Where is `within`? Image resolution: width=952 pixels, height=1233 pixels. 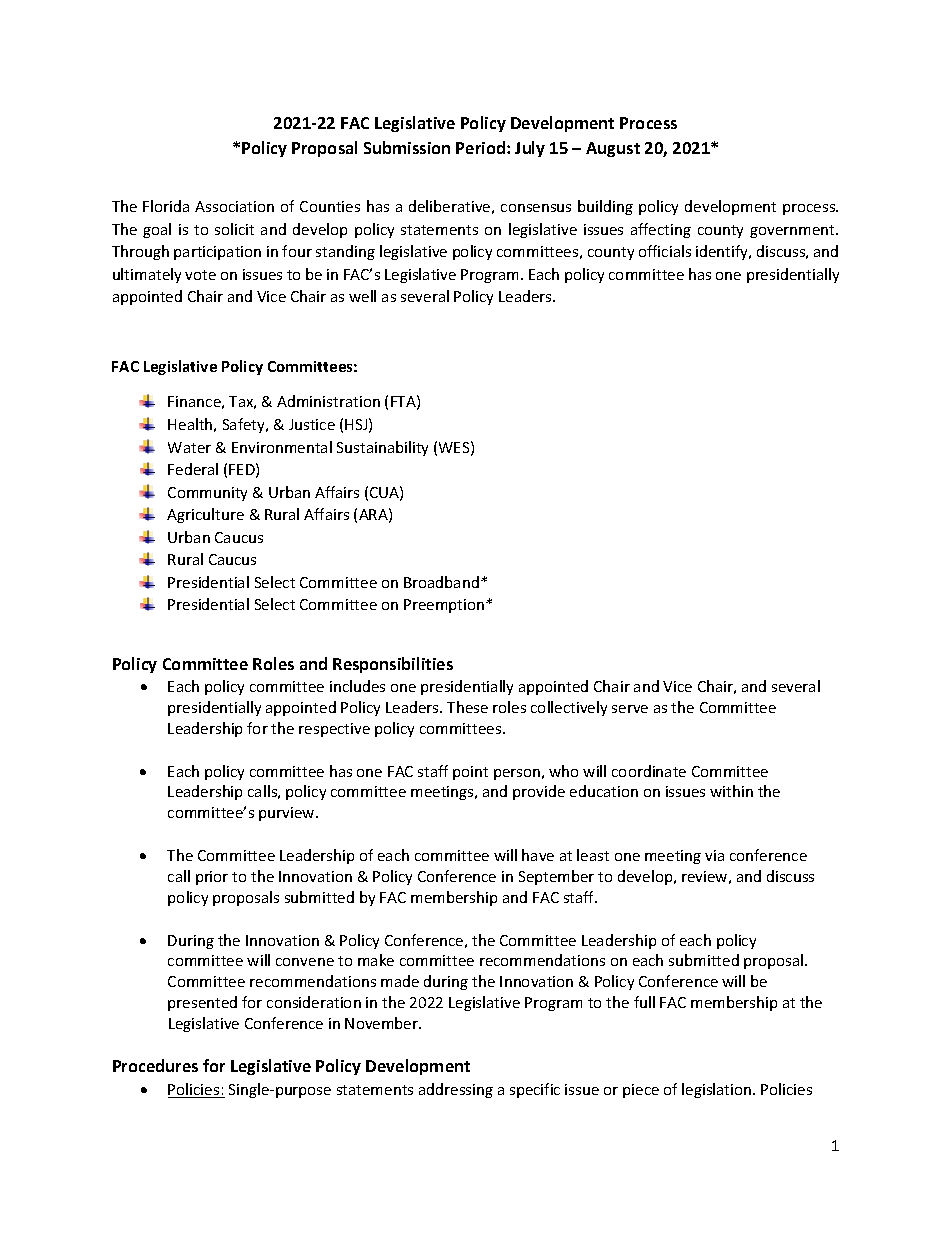
within is located at coordinates (731, 791).
